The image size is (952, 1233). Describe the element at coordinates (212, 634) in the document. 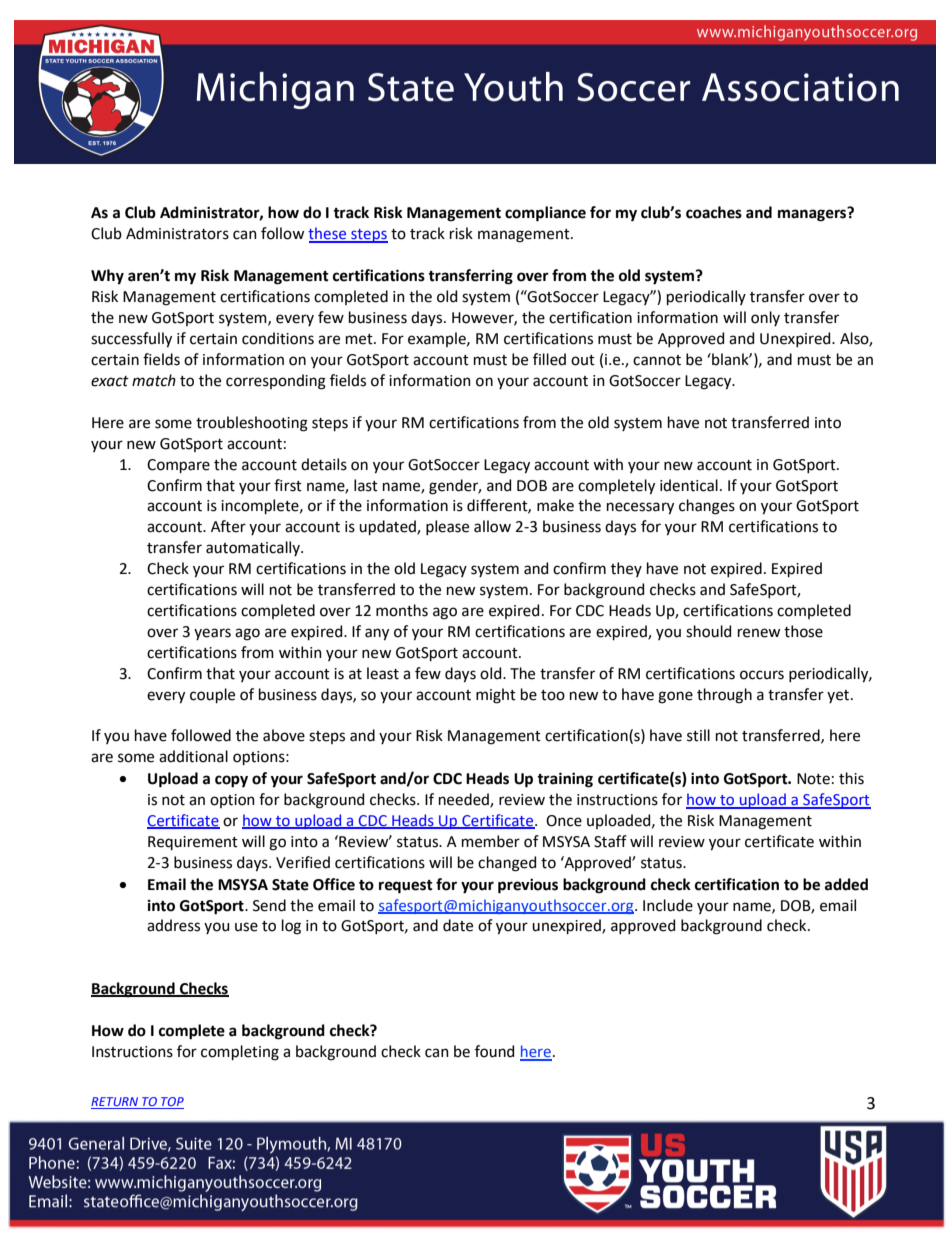

I see `years` at that location.
